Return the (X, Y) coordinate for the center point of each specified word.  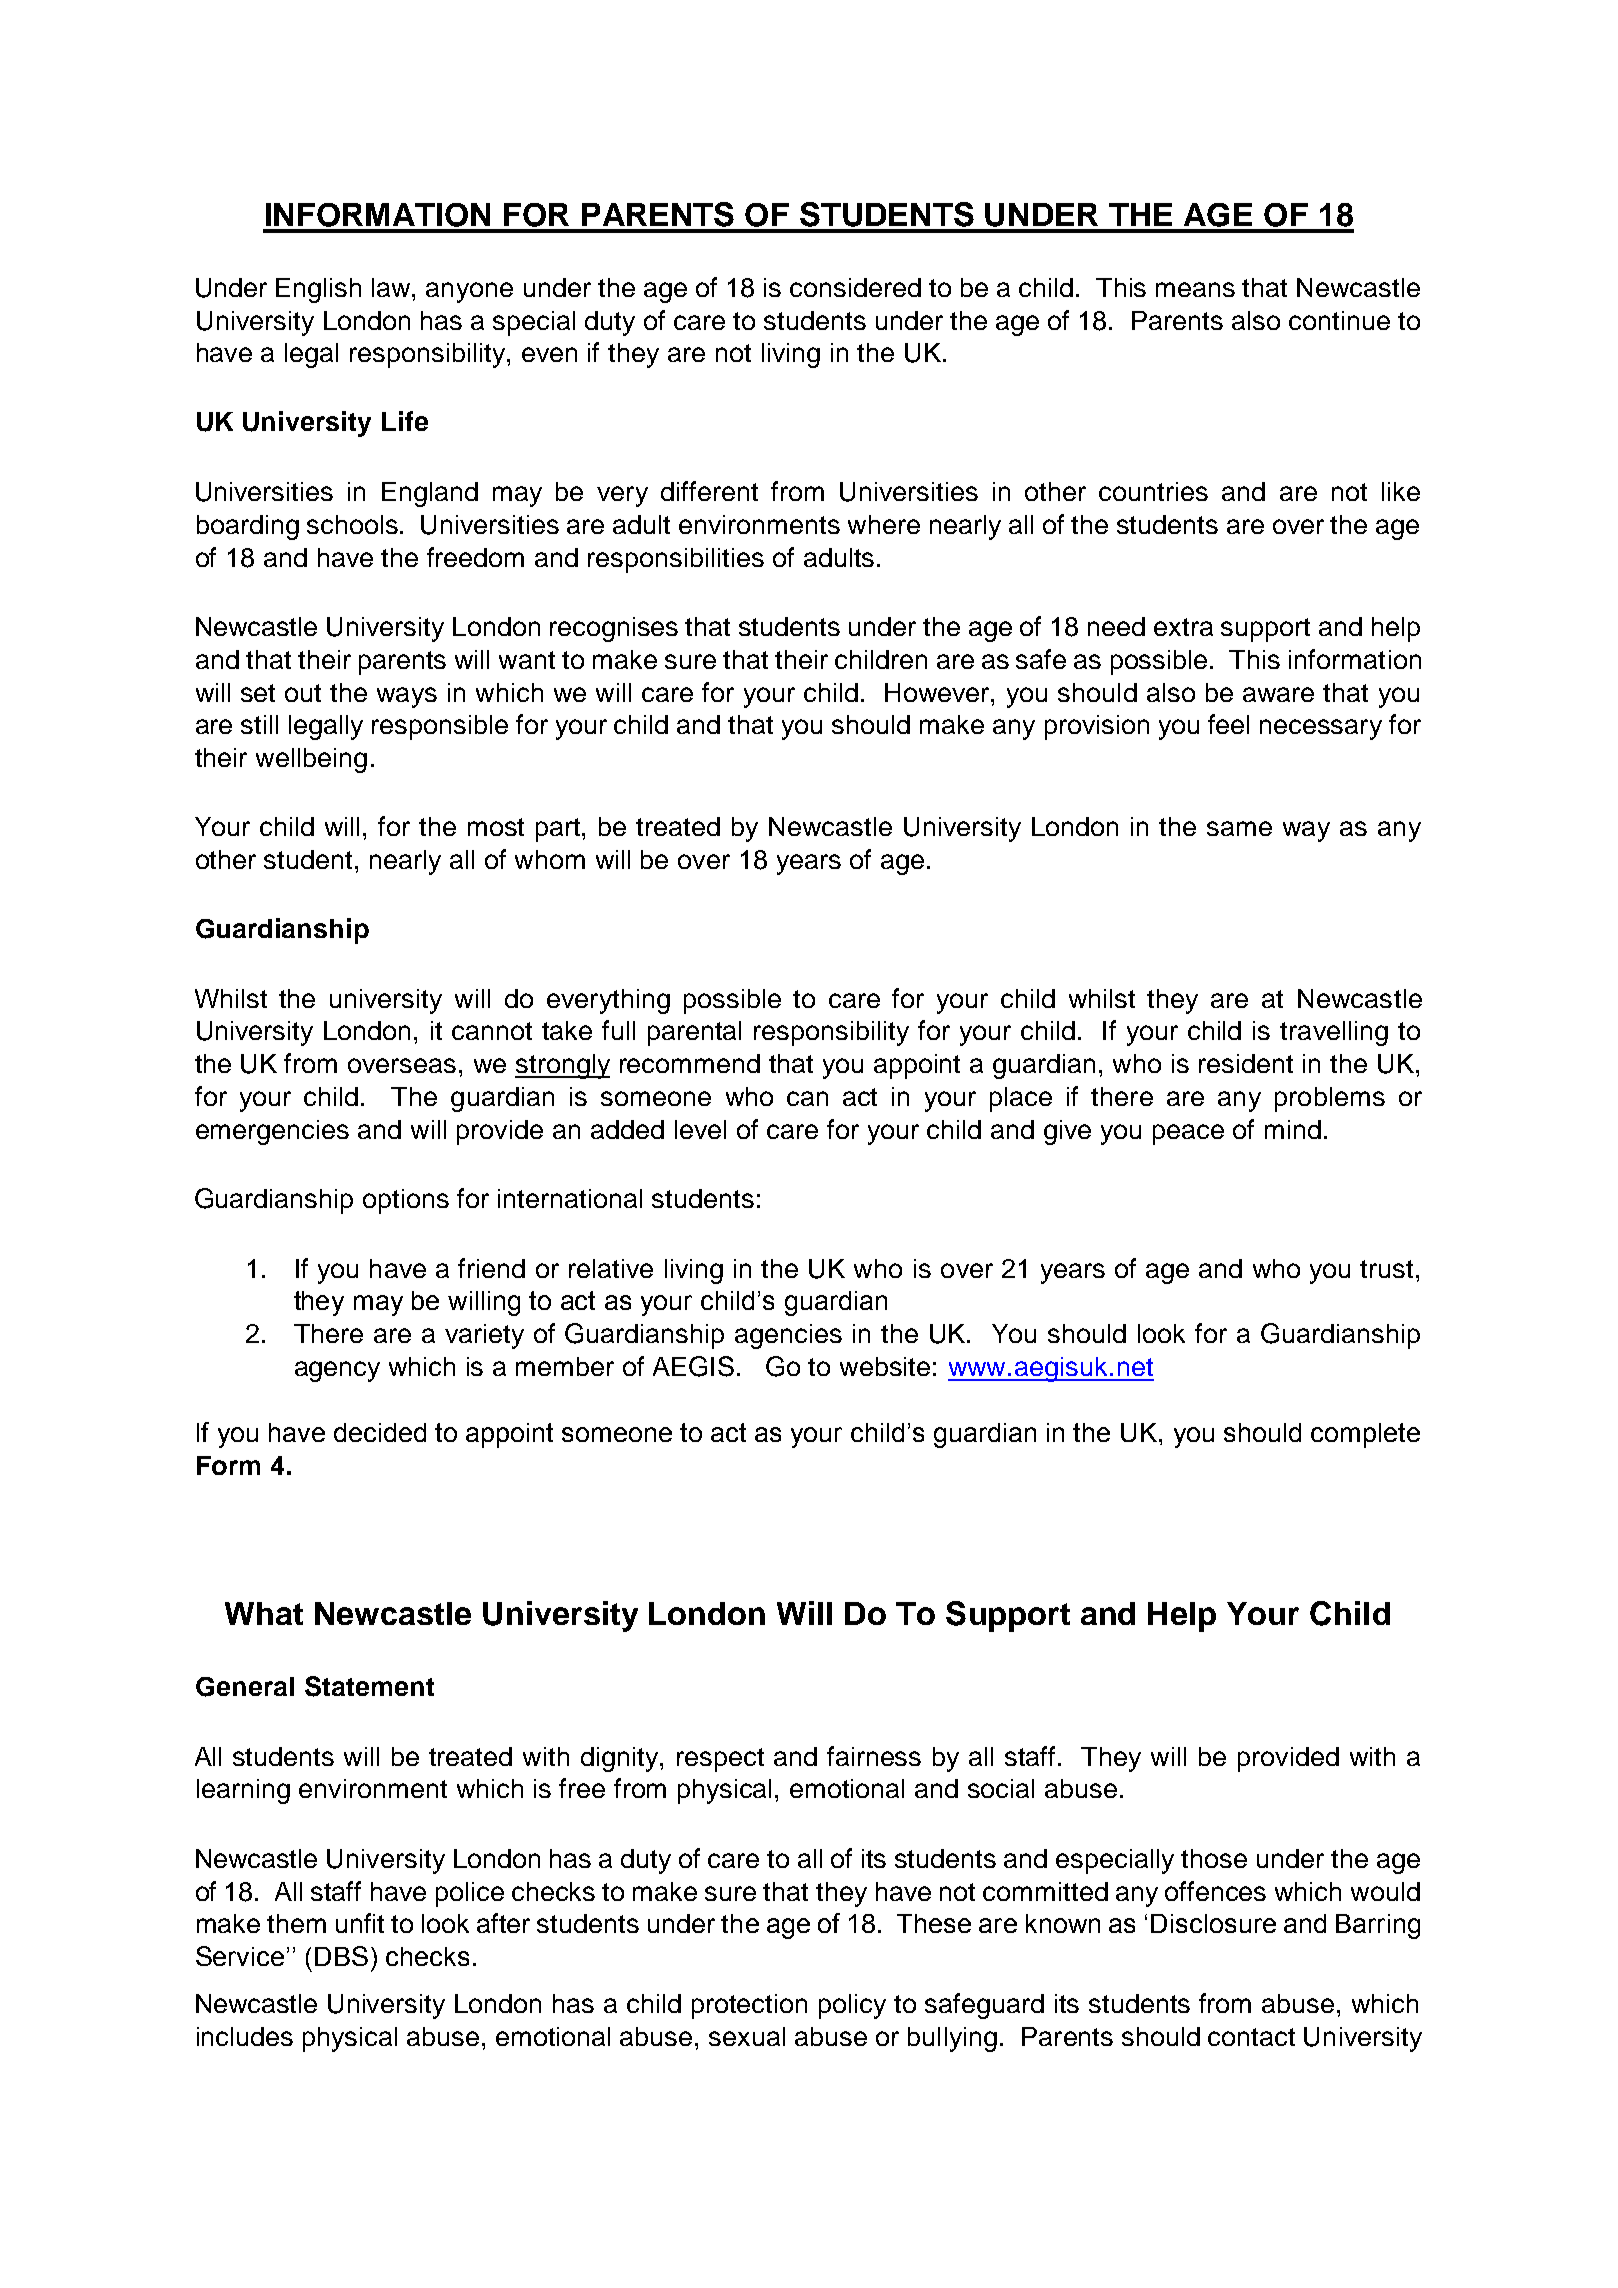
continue (1339, 320)
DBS (341, 1956)
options (406, 1201)
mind (1293, 1129)
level (700, 1129)
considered (855, 287)
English (318, 290)
